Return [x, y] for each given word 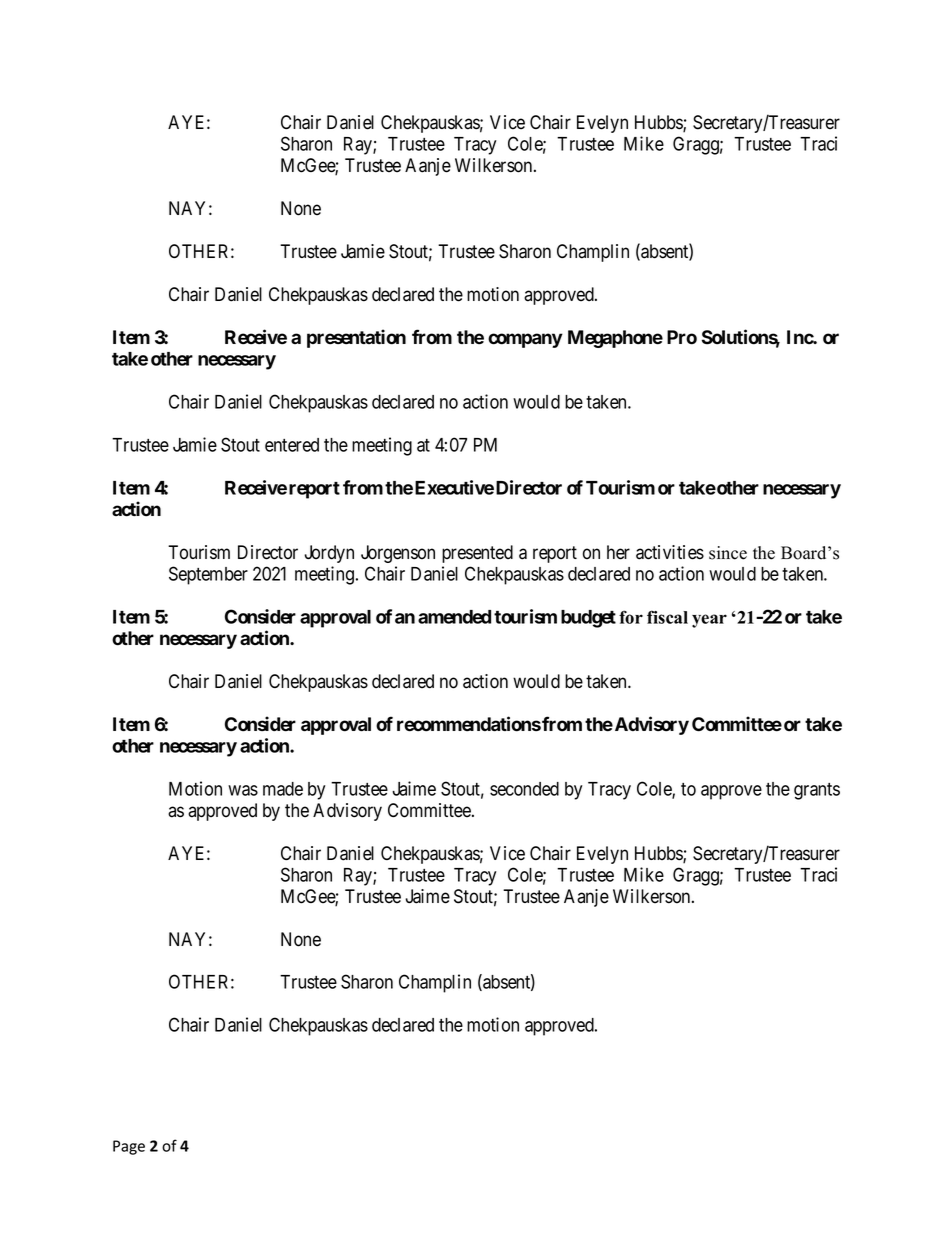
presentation [356, 338]
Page [129, 1147]
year [709, 621]
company [525, 340]
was [243, 790]
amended [454, 617]
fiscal [667, 617]
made [283, 789]
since [728, 553]
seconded [524, 789]
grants [817, 791]
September [208, 575]
